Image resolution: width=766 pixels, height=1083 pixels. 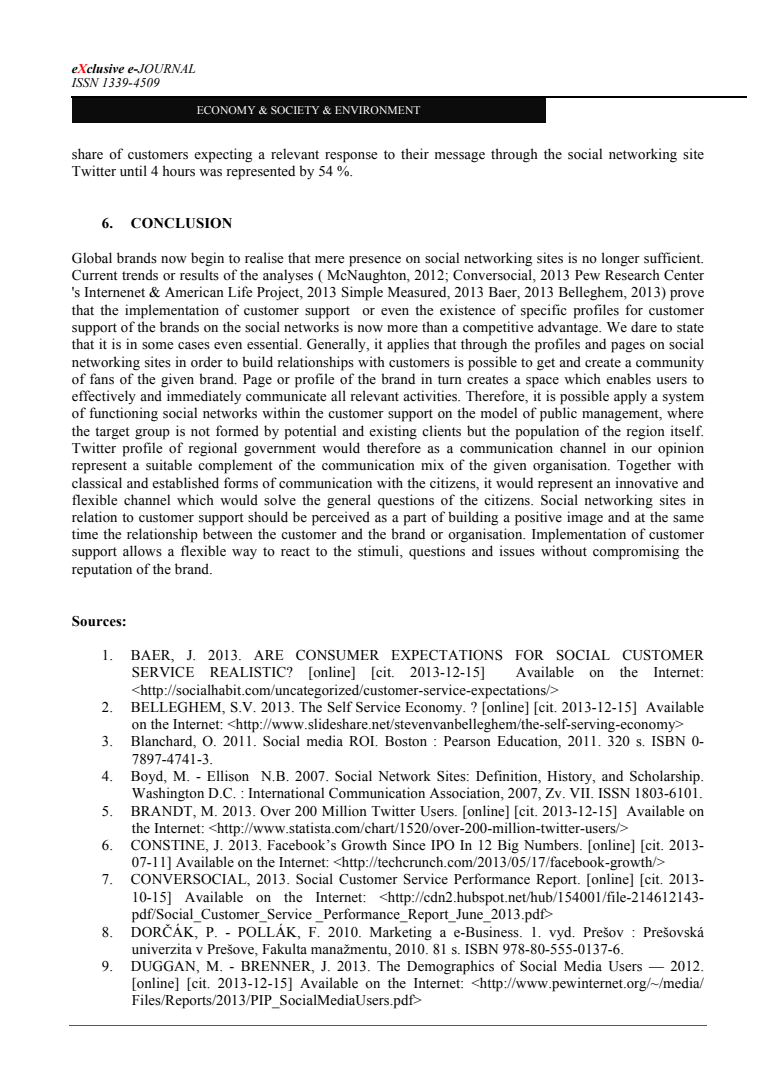 What do you see at coordinates (401, 933) in the screenshot?
I see `Marketing` at bounding box center [401, 933].
